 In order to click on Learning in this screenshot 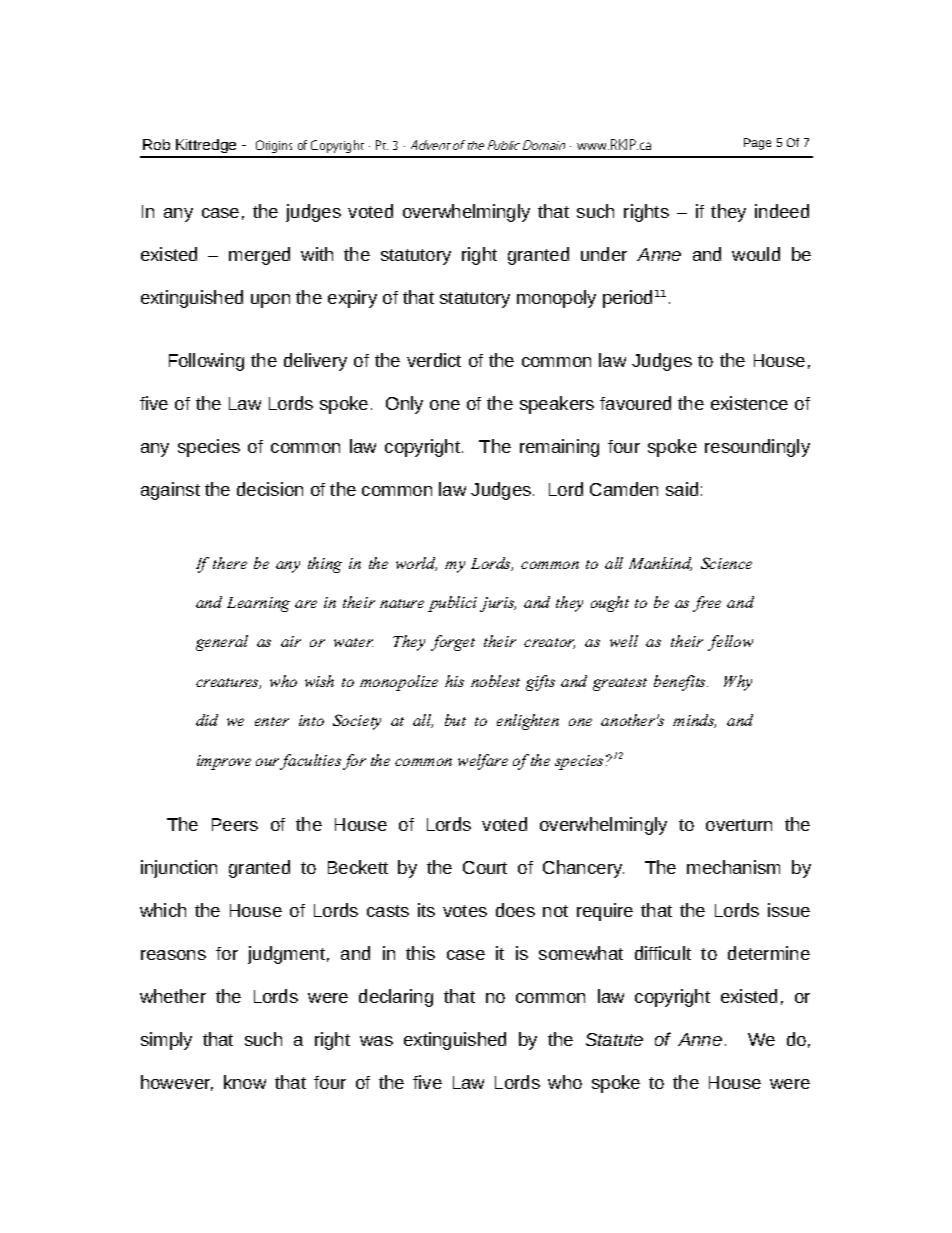, I will do `click(258, 604)`.
